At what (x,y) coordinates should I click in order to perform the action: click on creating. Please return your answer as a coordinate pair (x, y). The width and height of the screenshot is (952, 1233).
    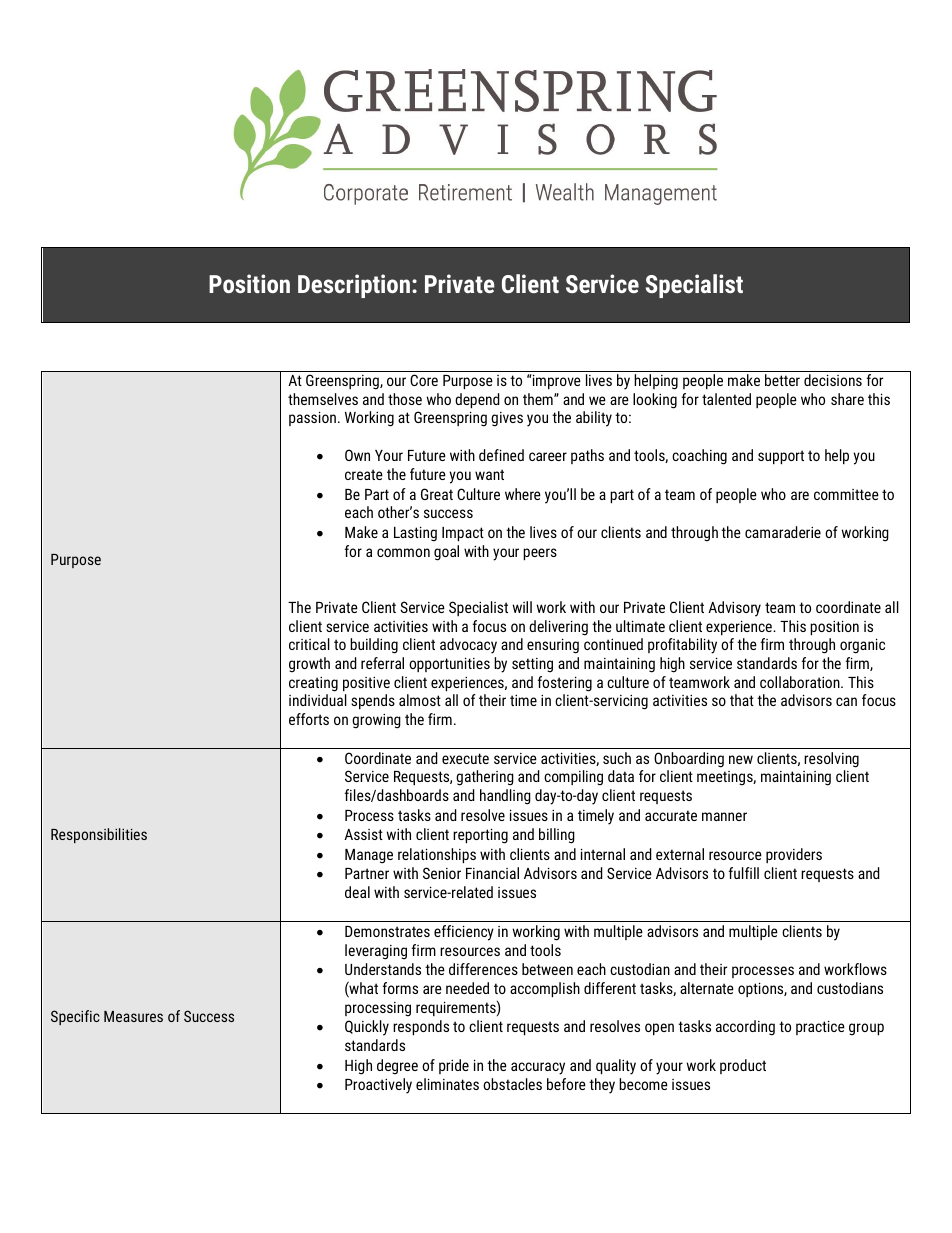
    Looking at the image, I should click on (313, 684).
